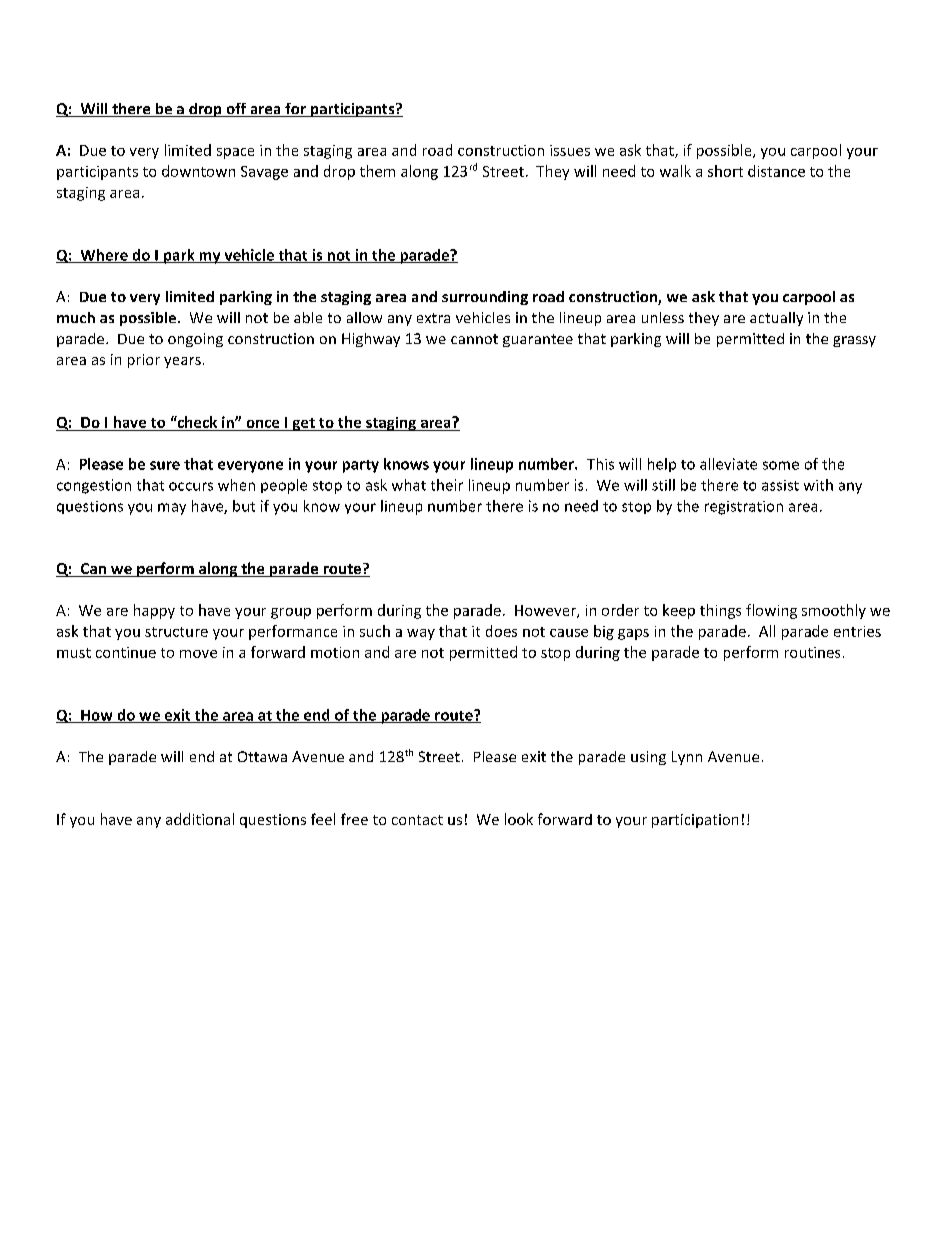 The image size is (952, 1233). I want to click on distance, so click(776, 171).
